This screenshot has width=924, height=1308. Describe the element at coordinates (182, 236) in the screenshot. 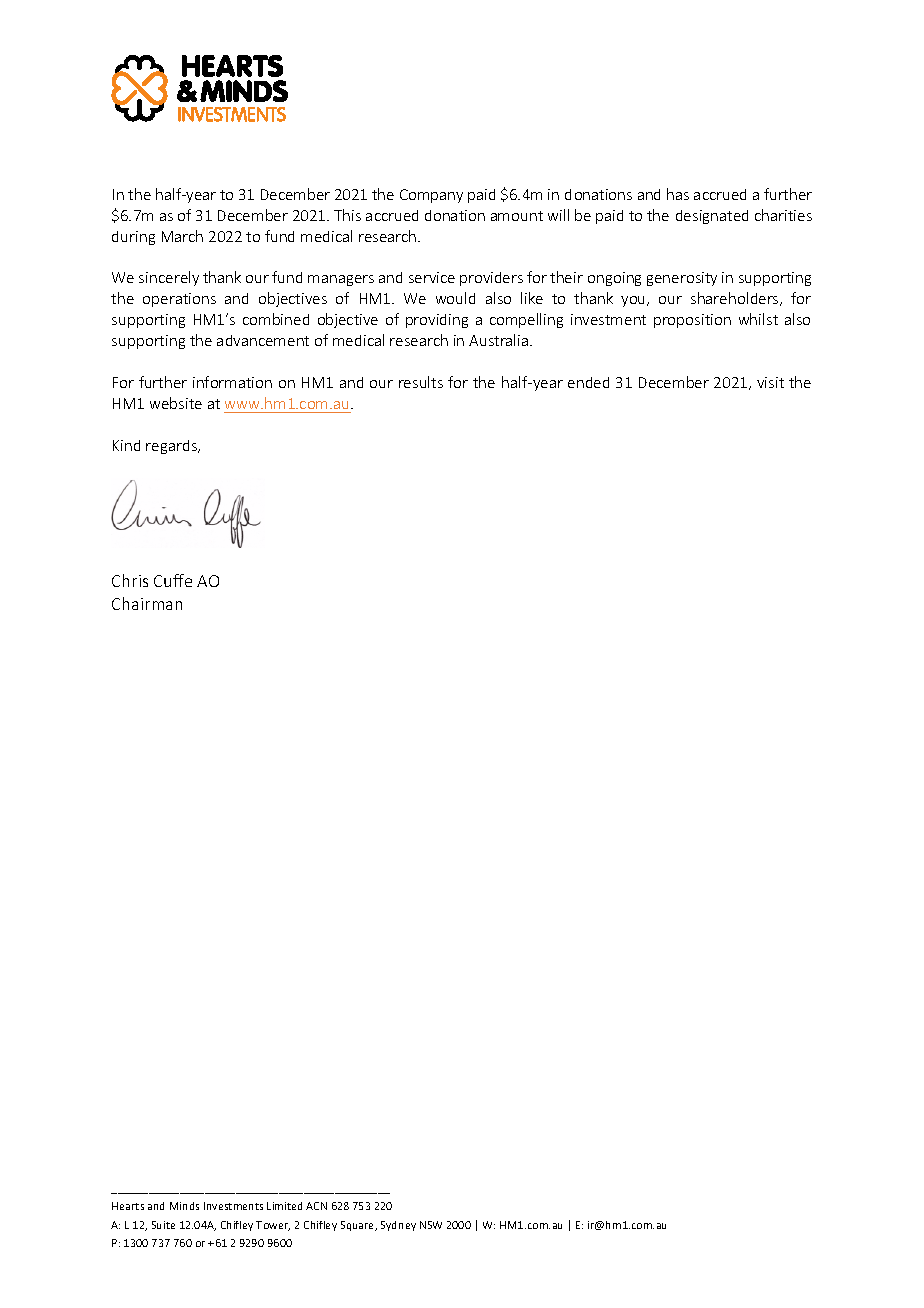

I see `March` at that location.
